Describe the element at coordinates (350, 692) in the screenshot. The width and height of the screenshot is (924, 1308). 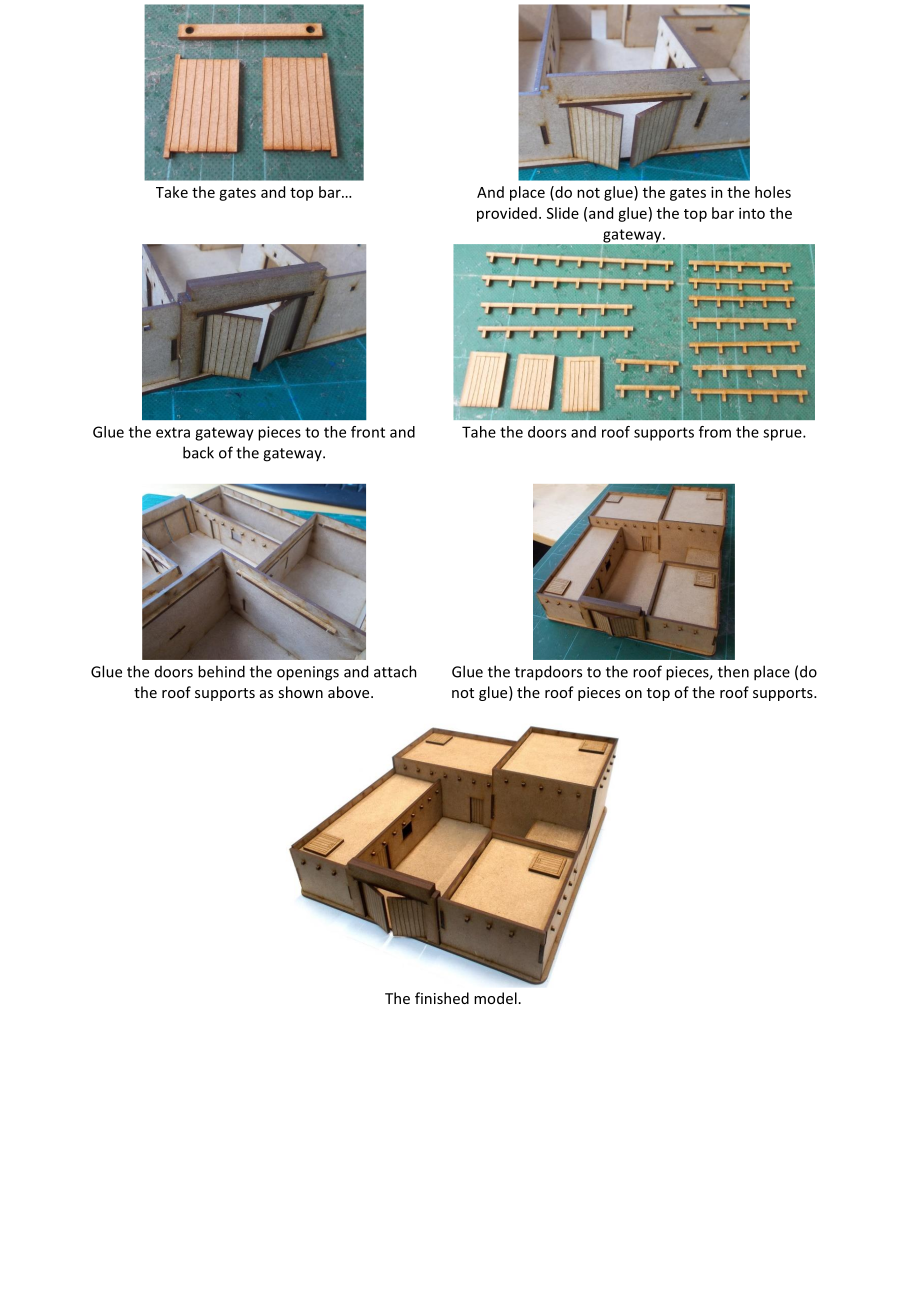
I see `above` at that location.
